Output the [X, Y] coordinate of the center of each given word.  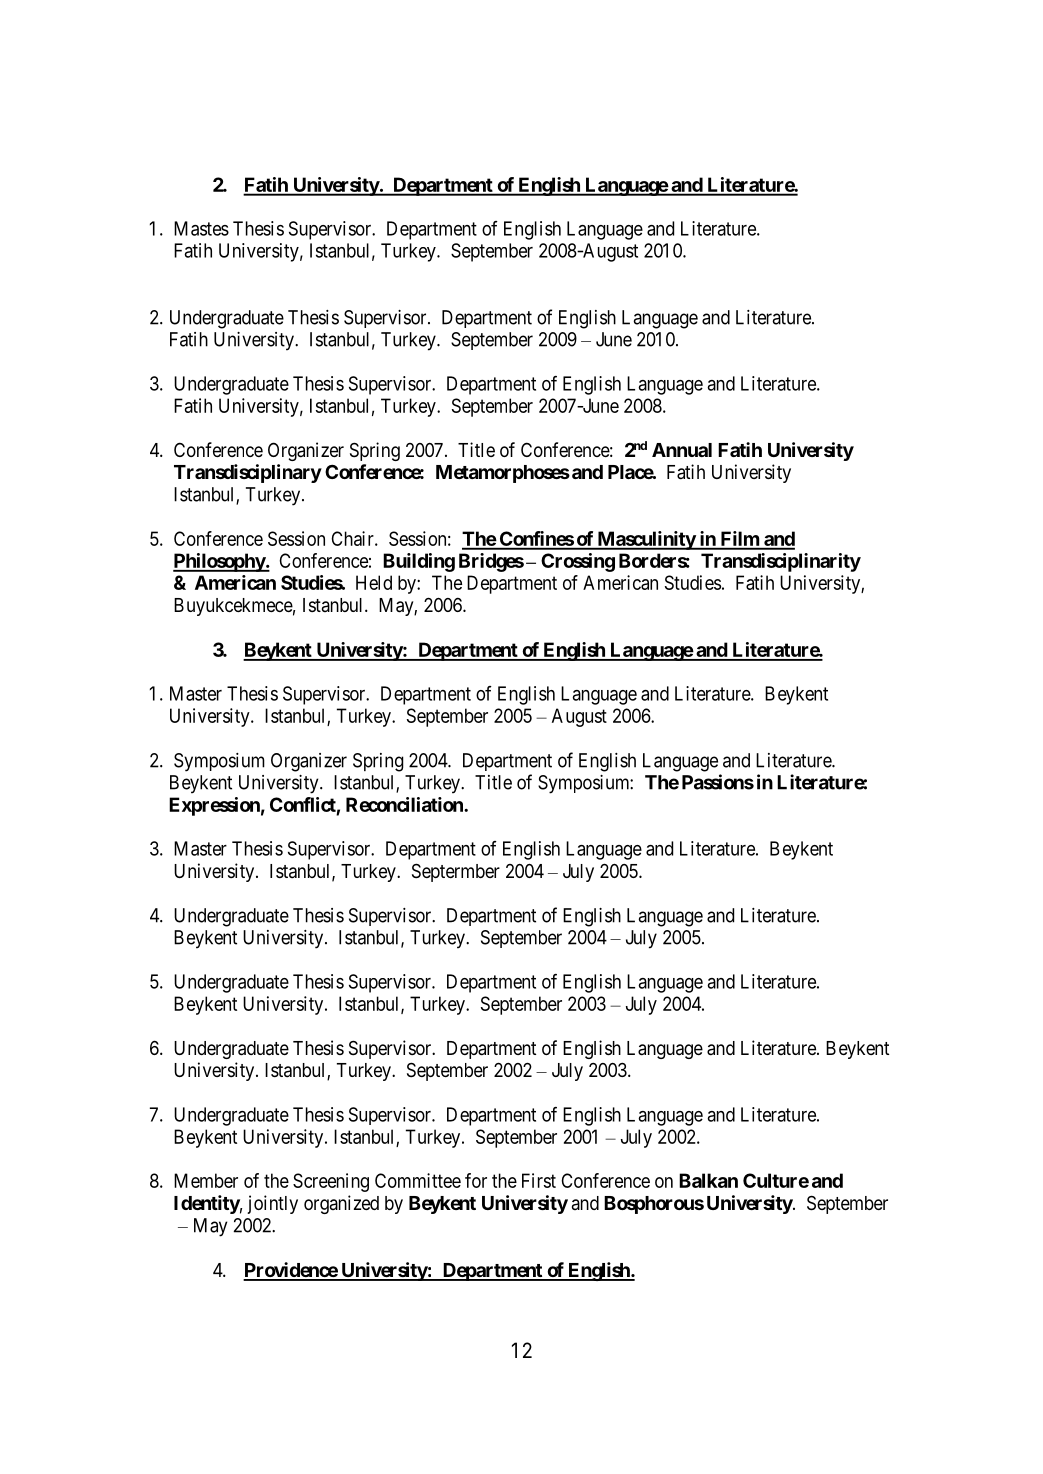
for [476, 1180]
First [539, 1180]
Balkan [708, 1180]
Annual [682, 450]
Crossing [578, 562]
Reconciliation [405, 804]
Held [374, 582]
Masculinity [646, 540]
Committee [418, 1180]
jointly [272, 1204]
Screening [331, 1182]
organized [341, 1204]
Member [206, 1180]
